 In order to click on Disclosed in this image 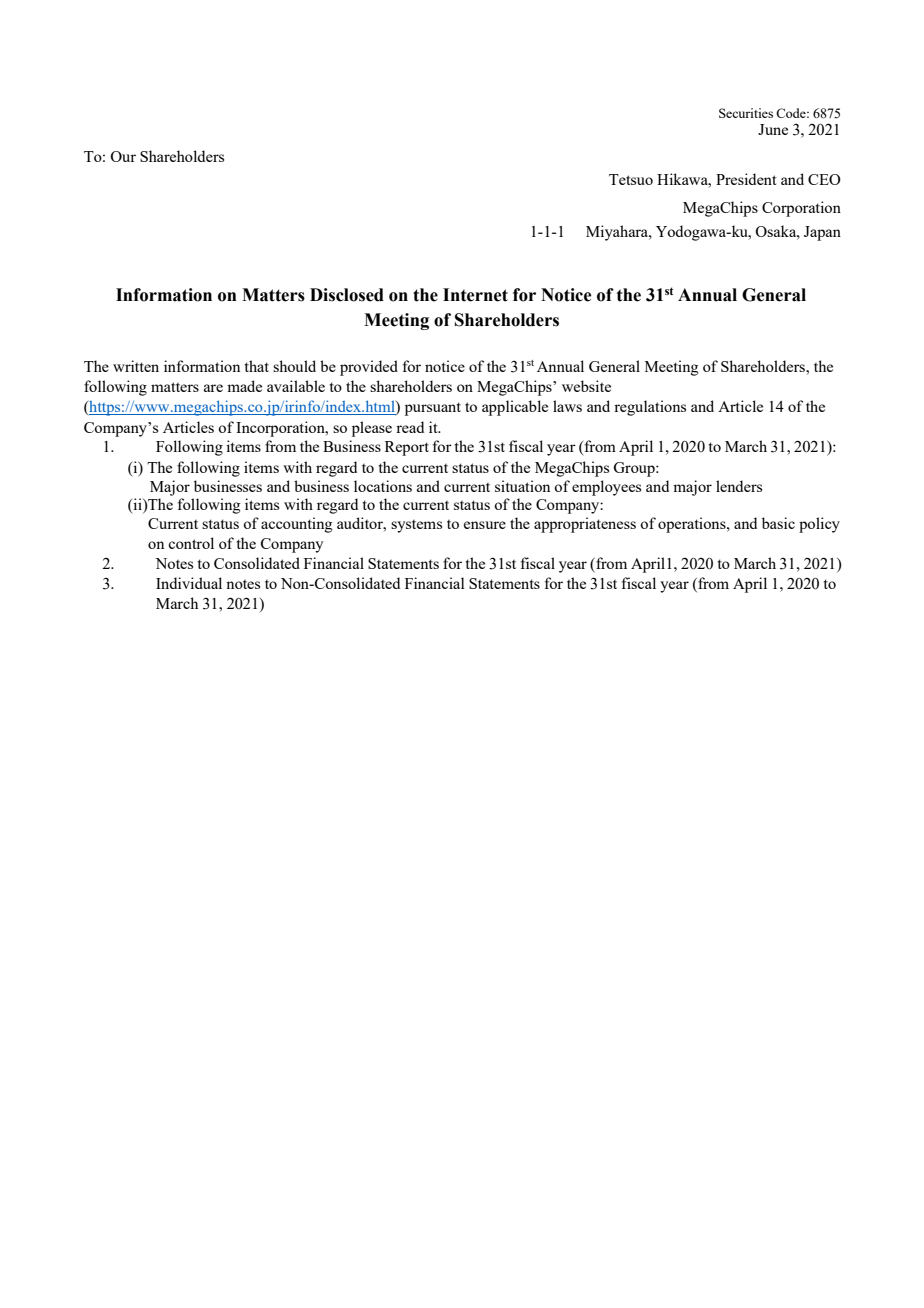, I will do `click(347, 295)`.
